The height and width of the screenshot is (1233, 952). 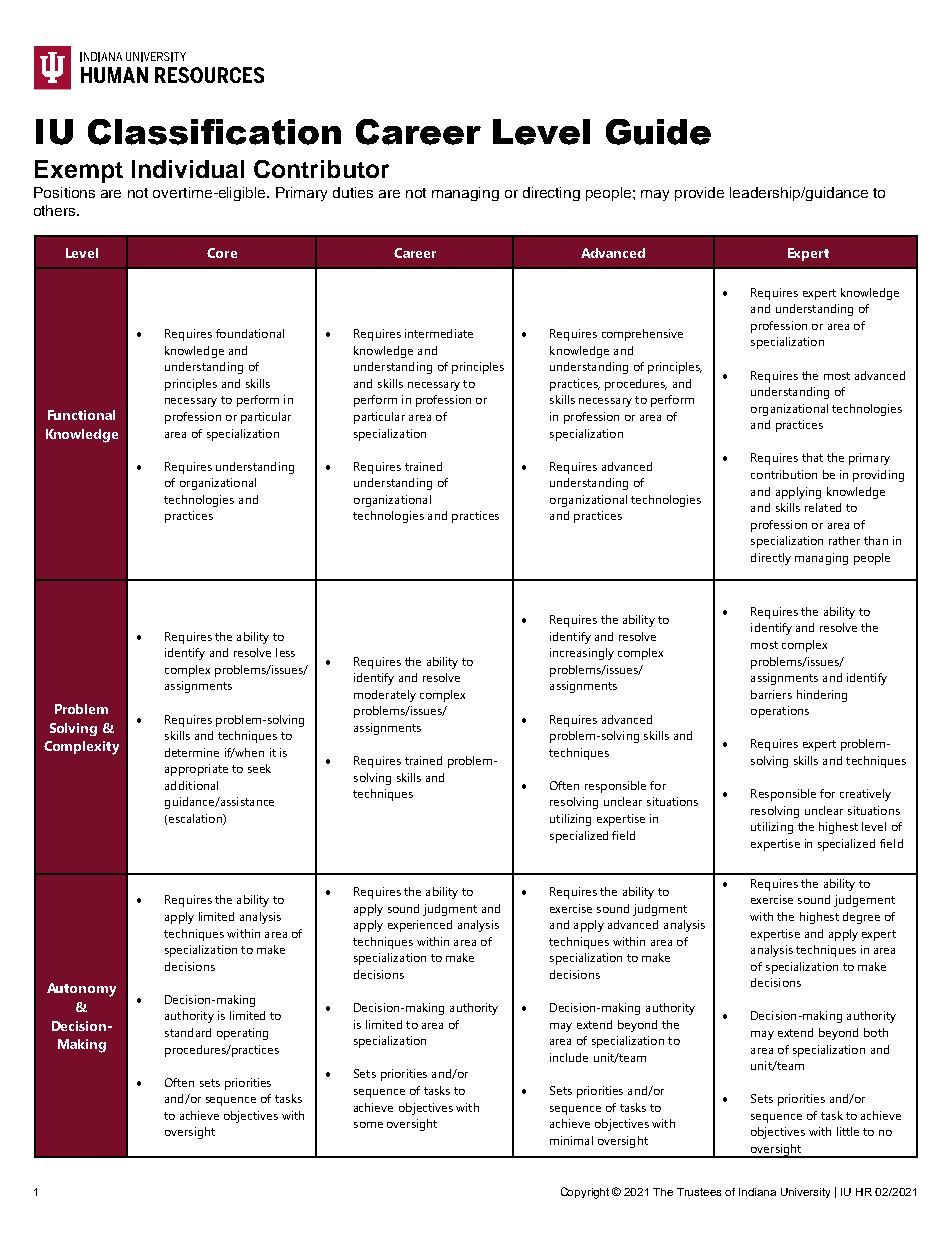 What do you see at coordinates (699, 194) in the screenshot?
I see `provide` at bounding box center [699, 194].
